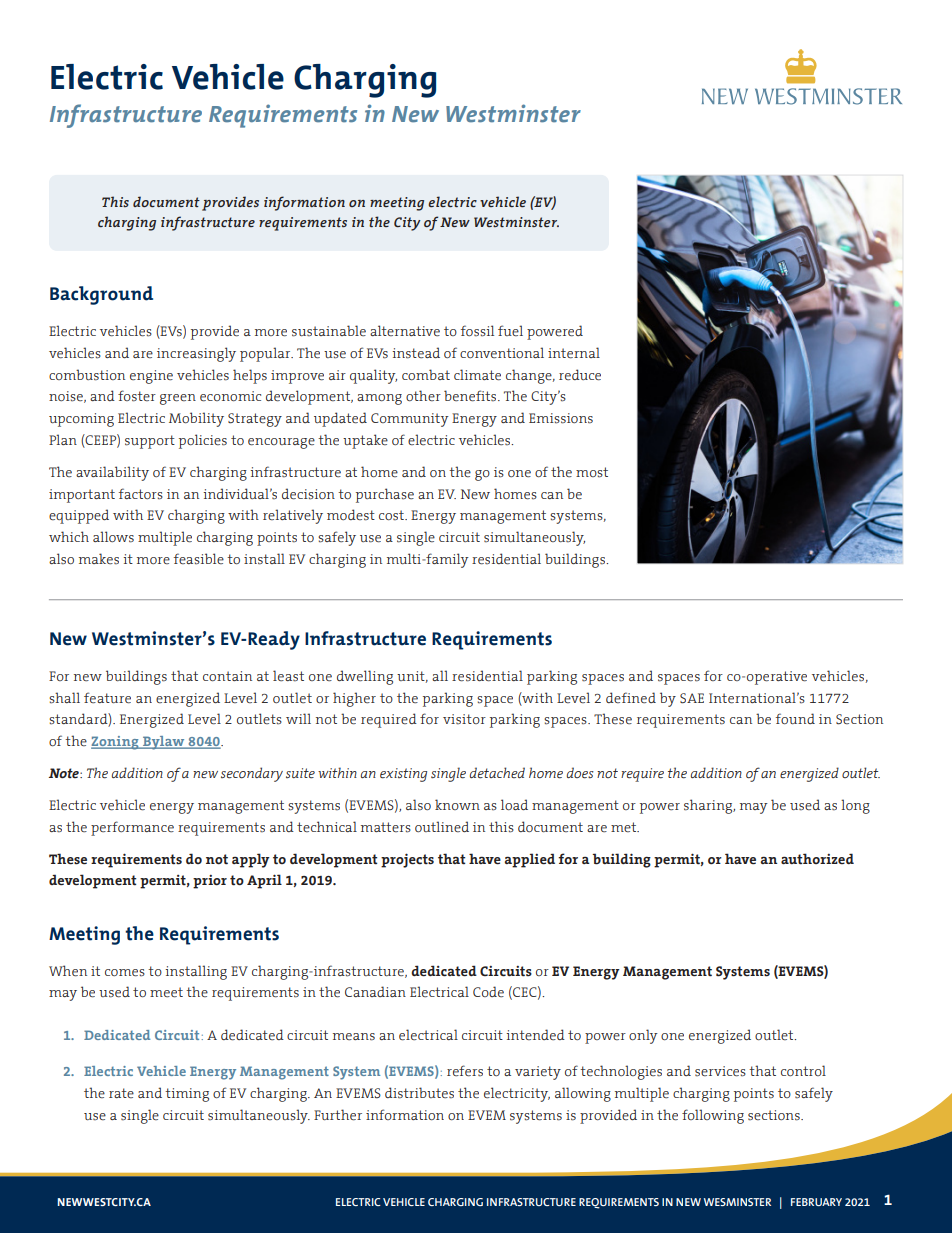  Describe the element at coordinates (196, 354) in the screenshot. I see `increasingly` at that location.
